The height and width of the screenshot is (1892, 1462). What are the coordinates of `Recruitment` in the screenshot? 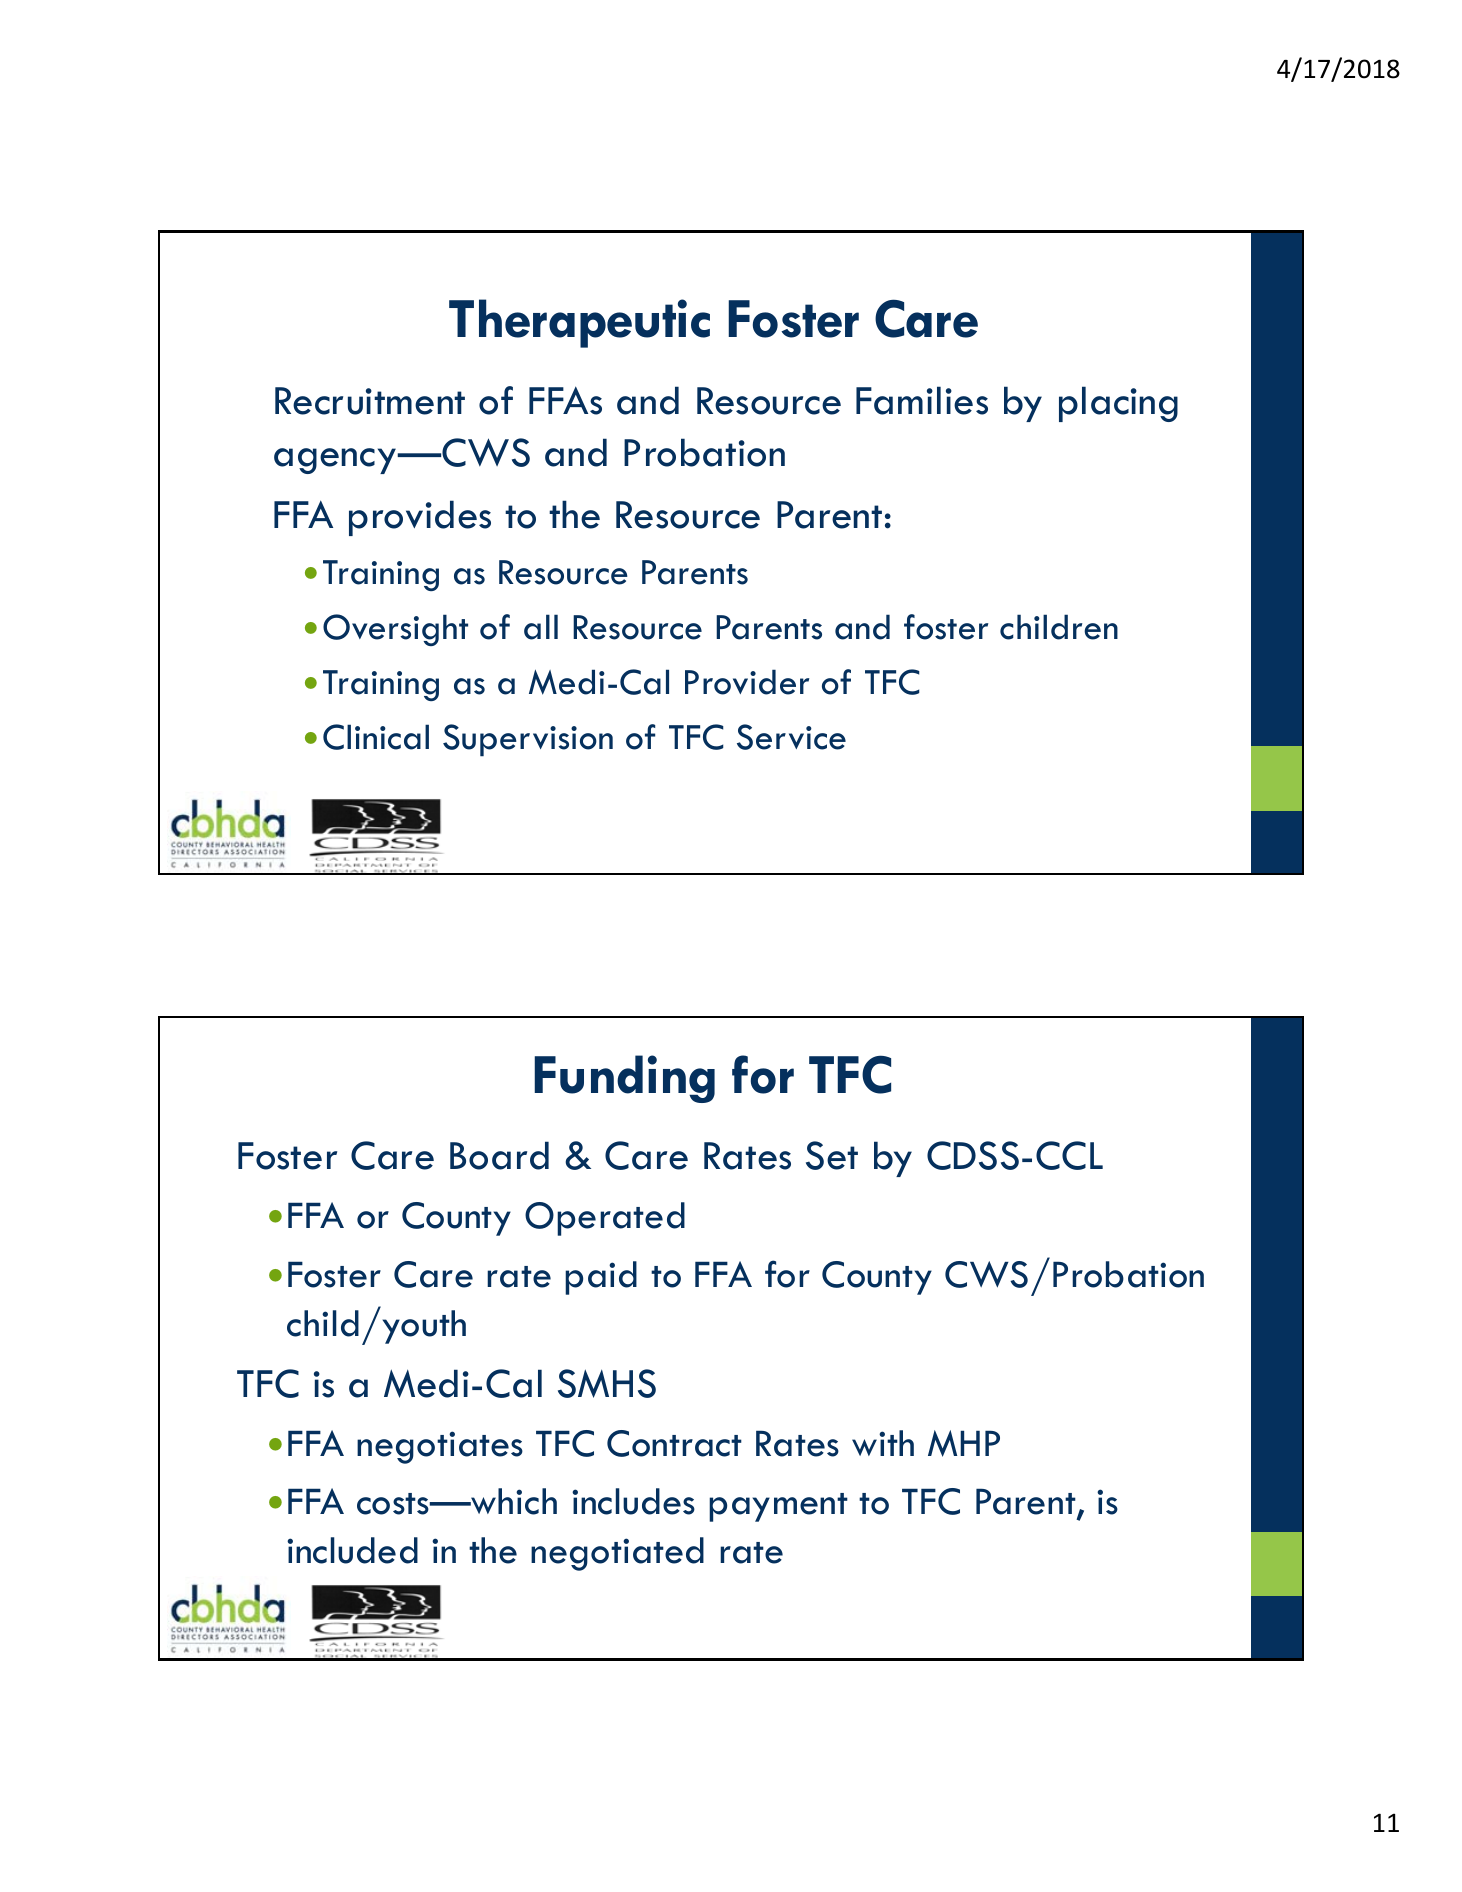 It's located at (370, 401).
